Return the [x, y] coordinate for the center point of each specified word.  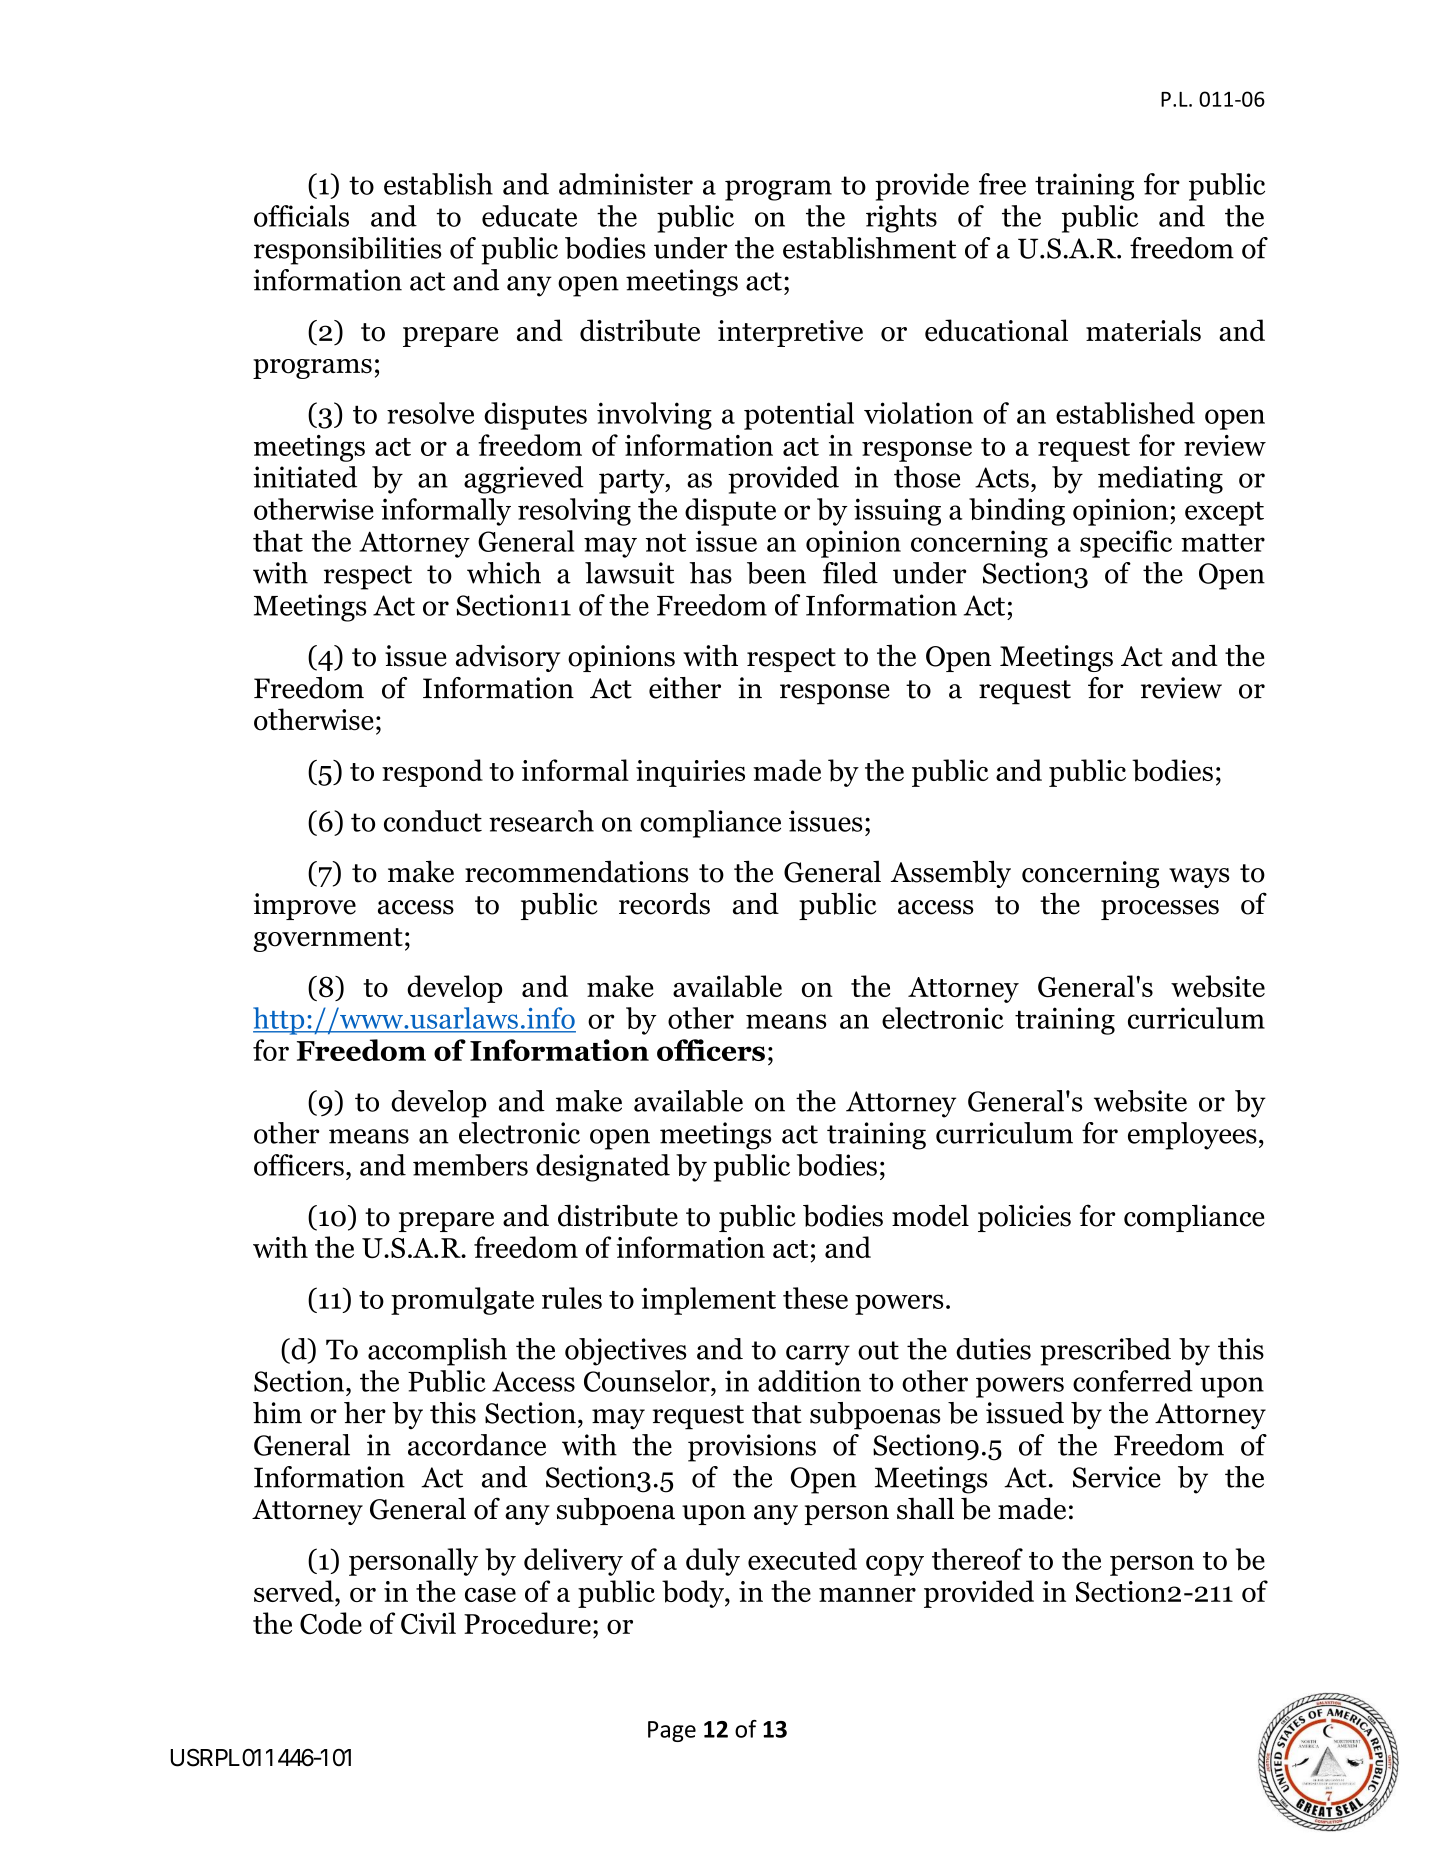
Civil [428, 1623]
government [328, 940]
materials [1143, 330]
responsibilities [348, 251]
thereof [977, 1559]
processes [1160, 910]
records [664, 903]
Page [672, 1731]
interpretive [790, 333]
